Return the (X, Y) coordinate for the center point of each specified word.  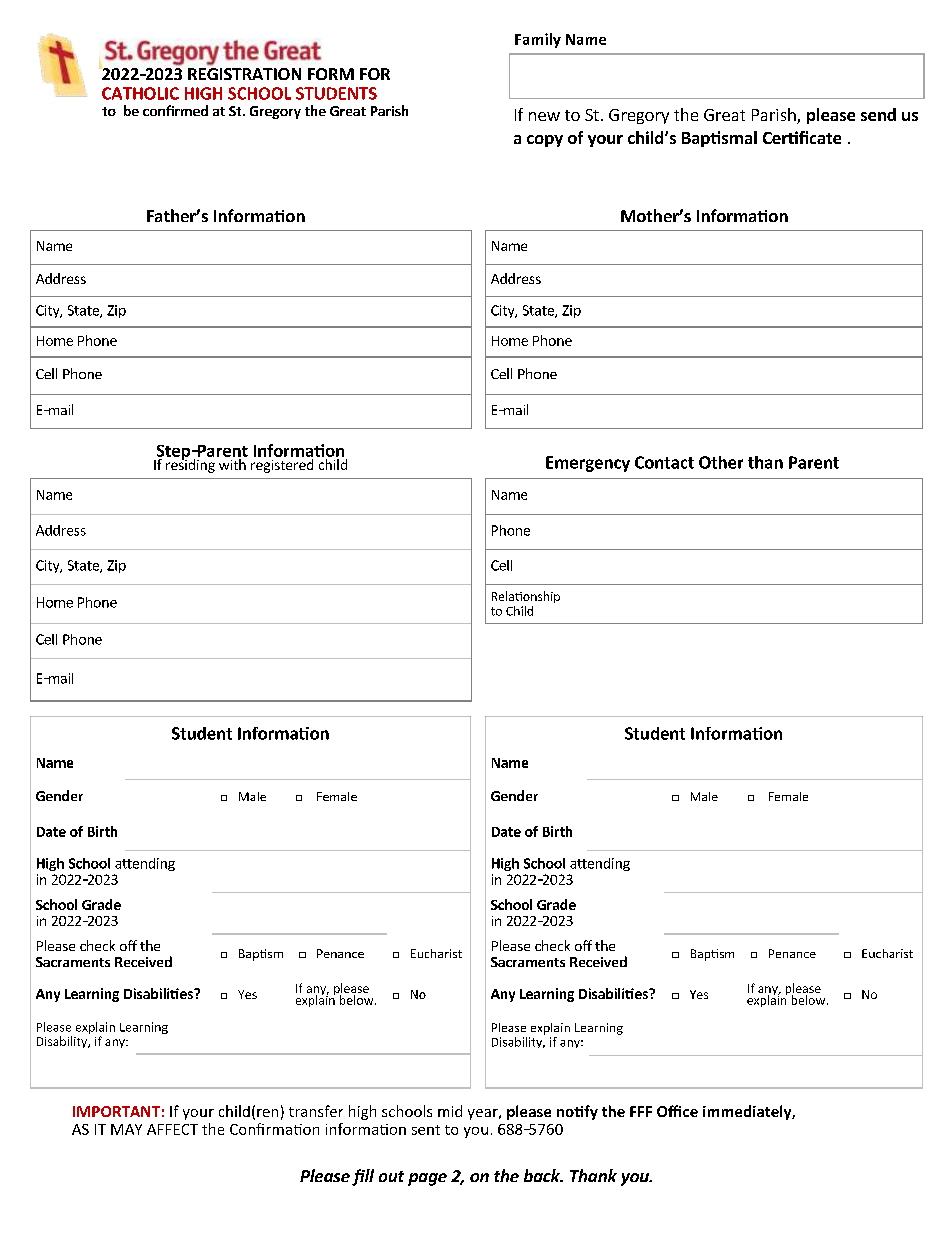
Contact (664, 462)
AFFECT (172, 1129)
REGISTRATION (244, 74)
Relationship (526, 597)
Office (677, 1111)
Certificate (802, 137)
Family (538, 40)
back (543, 1175)
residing (190, 465)
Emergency (588, 464)
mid (450, 1111)
